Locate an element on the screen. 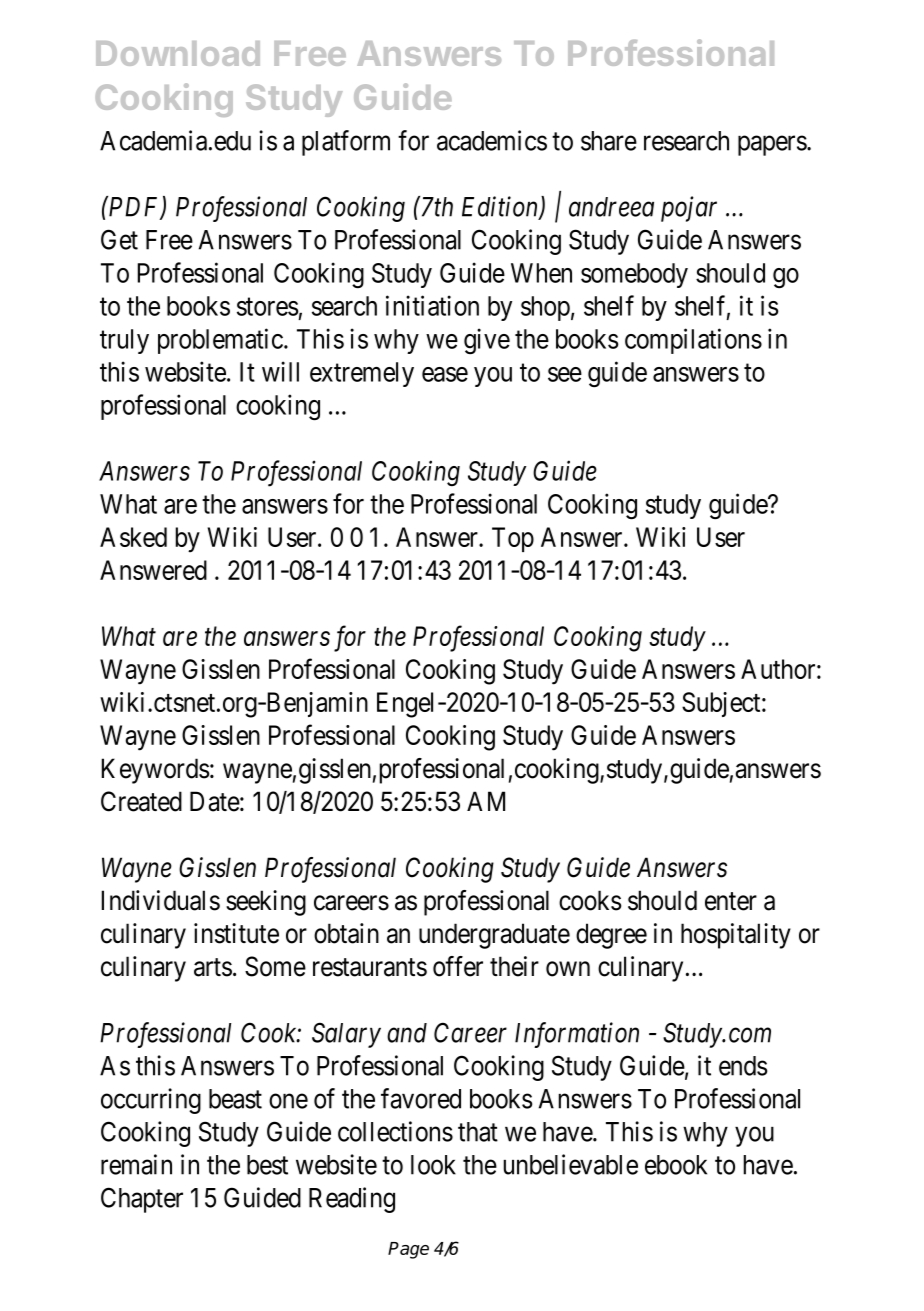 This screenshot has height=1311, width=924. undergraduate is located at coordinates (494, 936).
